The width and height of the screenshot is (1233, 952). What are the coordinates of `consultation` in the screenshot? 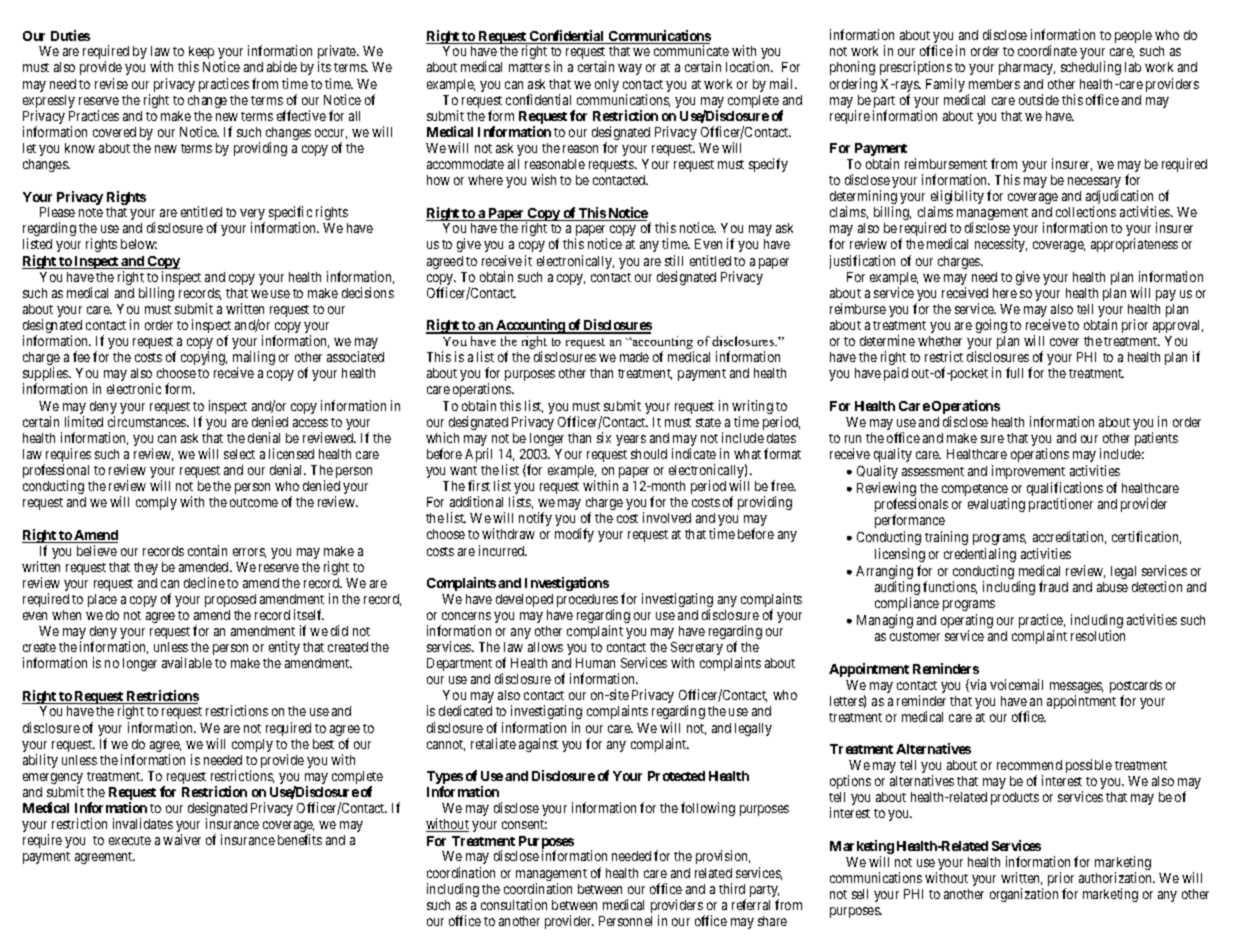 It's located at (514, 904).
